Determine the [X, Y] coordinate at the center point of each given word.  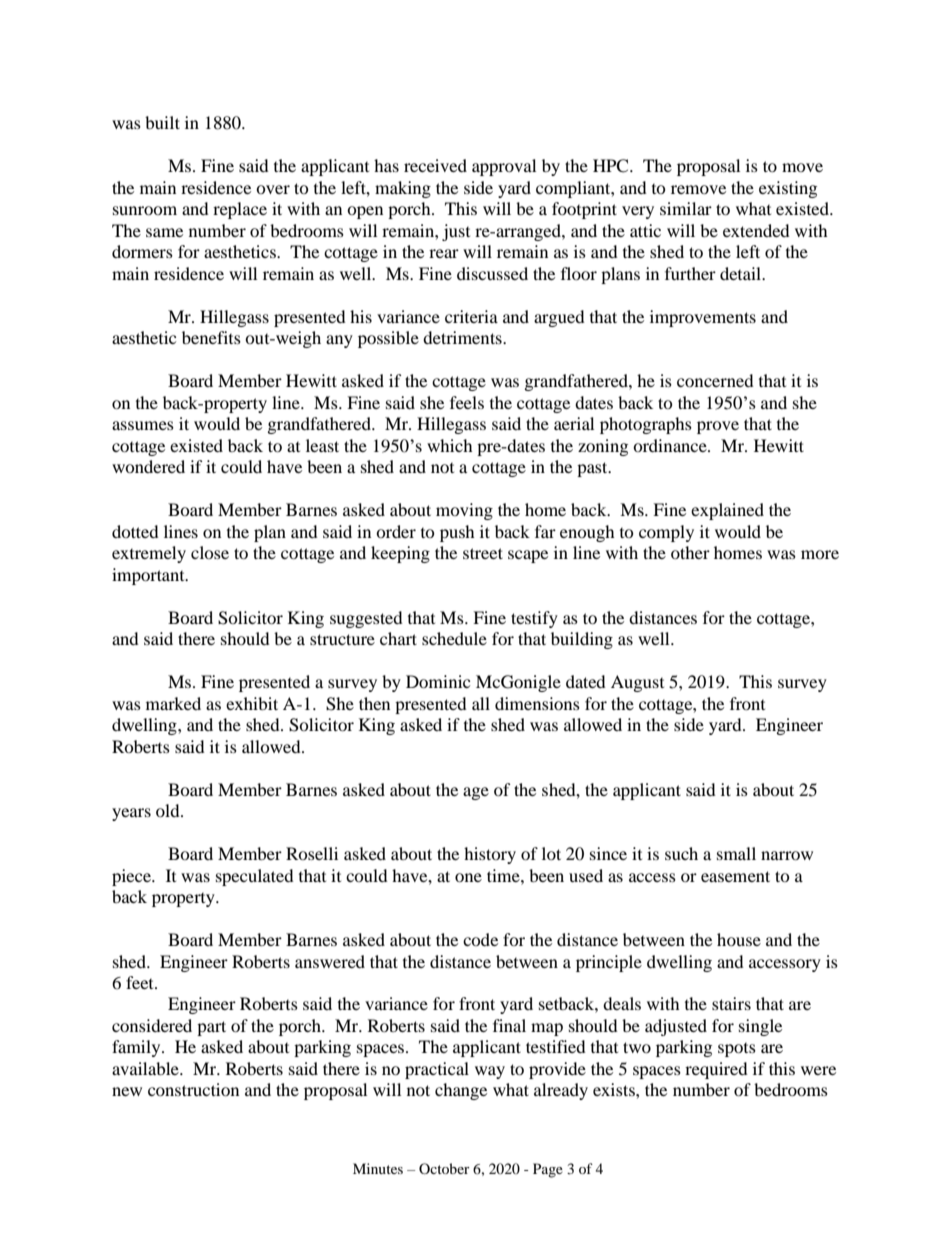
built [162, 122]
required [716, 1070]
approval [504, 167]
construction [193, 1089]
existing [788, 189]
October [444, 1168]
